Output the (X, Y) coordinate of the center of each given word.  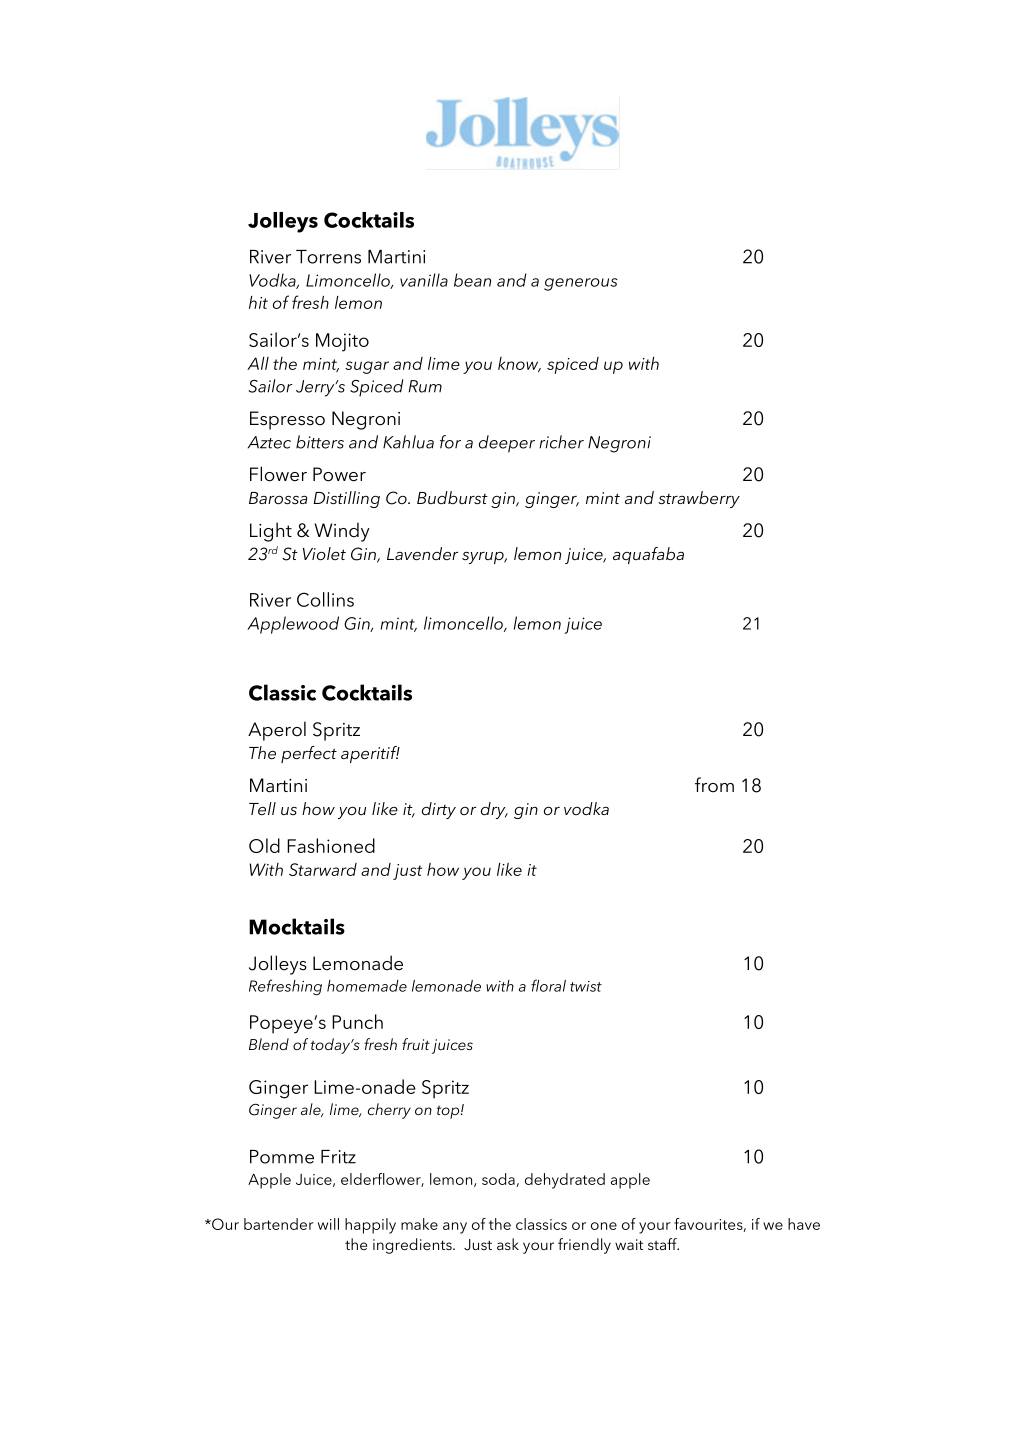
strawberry (699, 499)
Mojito (342, 342)
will (328, 1224)
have (804, 1224)
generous (581, 284)
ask (508, 1244)
